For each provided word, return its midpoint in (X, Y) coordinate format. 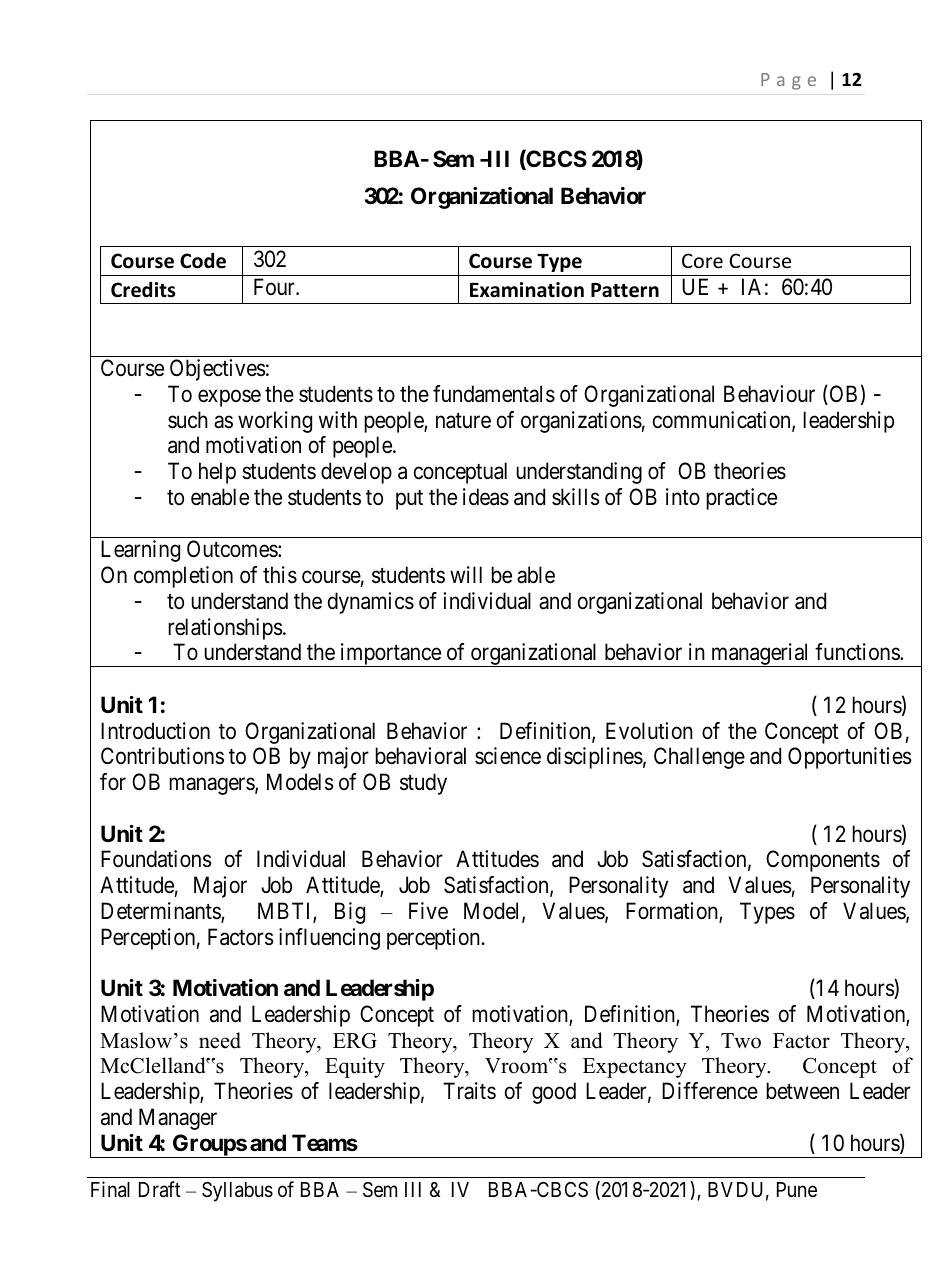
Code (203, 261)
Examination (527, 290)
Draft (160, 1189)
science (508, 756)
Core (702, 260)
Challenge (699, 758)
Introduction (155, 731)
